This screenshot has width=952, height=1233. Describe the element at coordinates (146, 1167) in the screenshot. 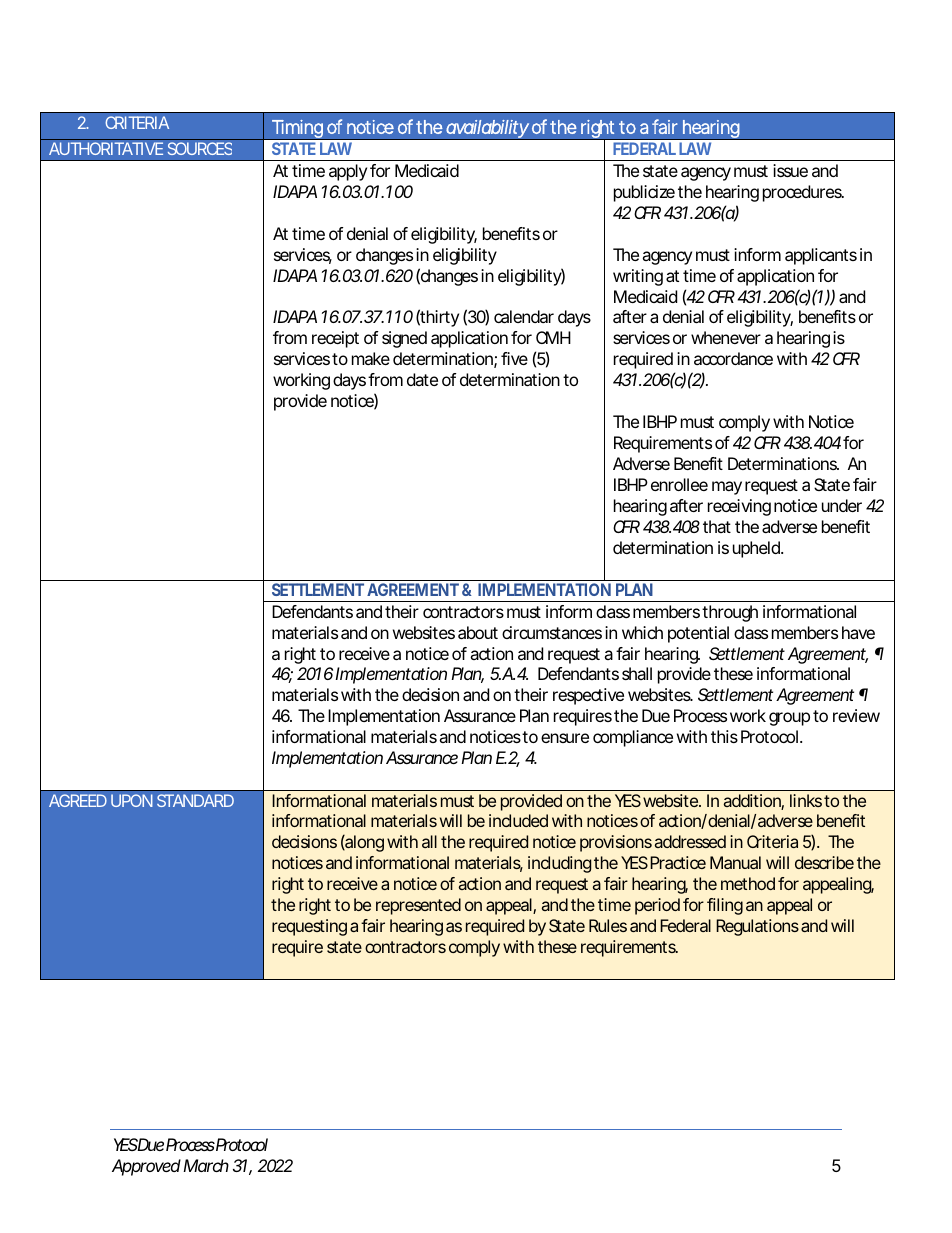

I see `Approved` at that location.
